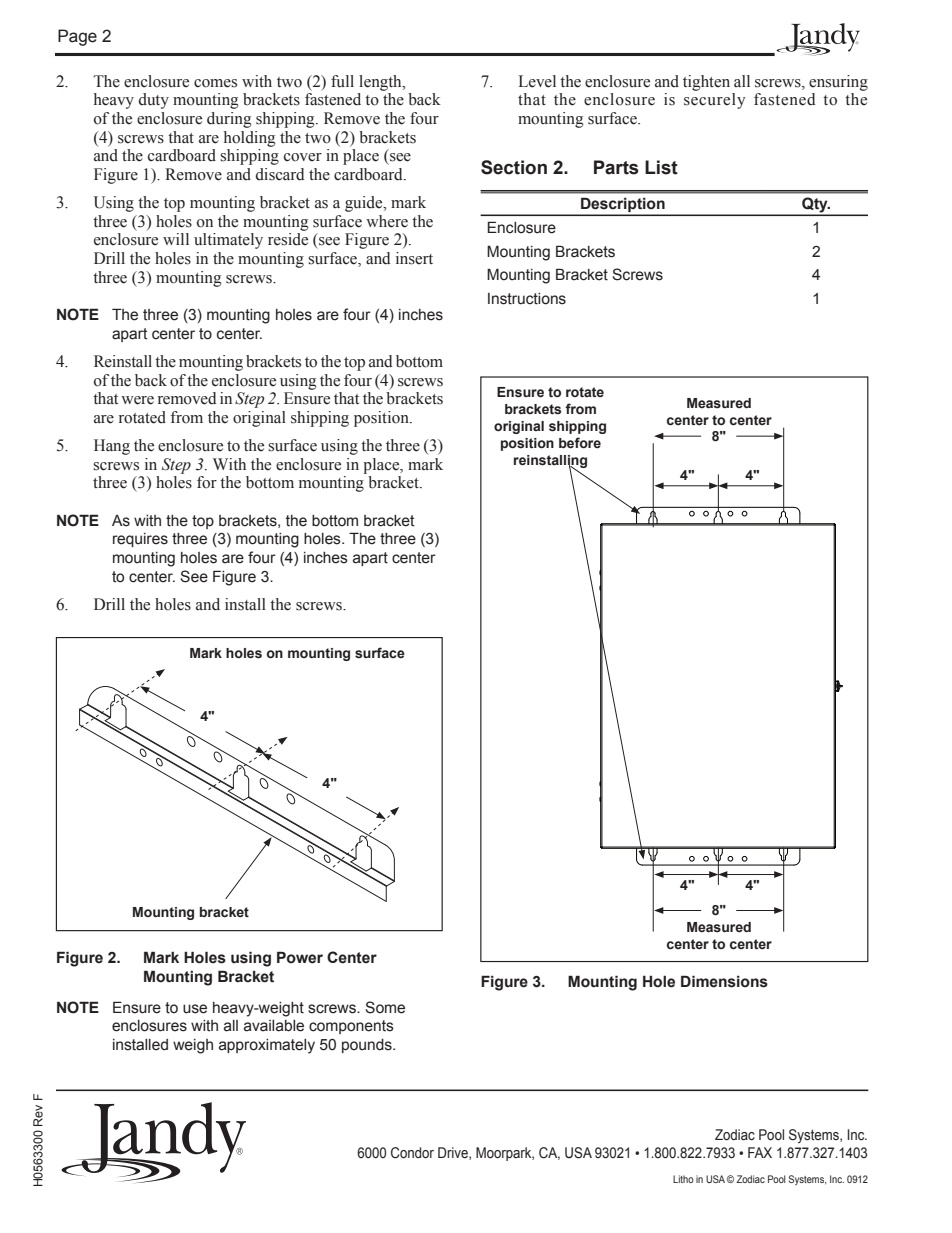 The height and width of the screenshot is (1233, 952). Describe the element at coordinates (381, 83) in the screenshot. I see `length` at that location.
